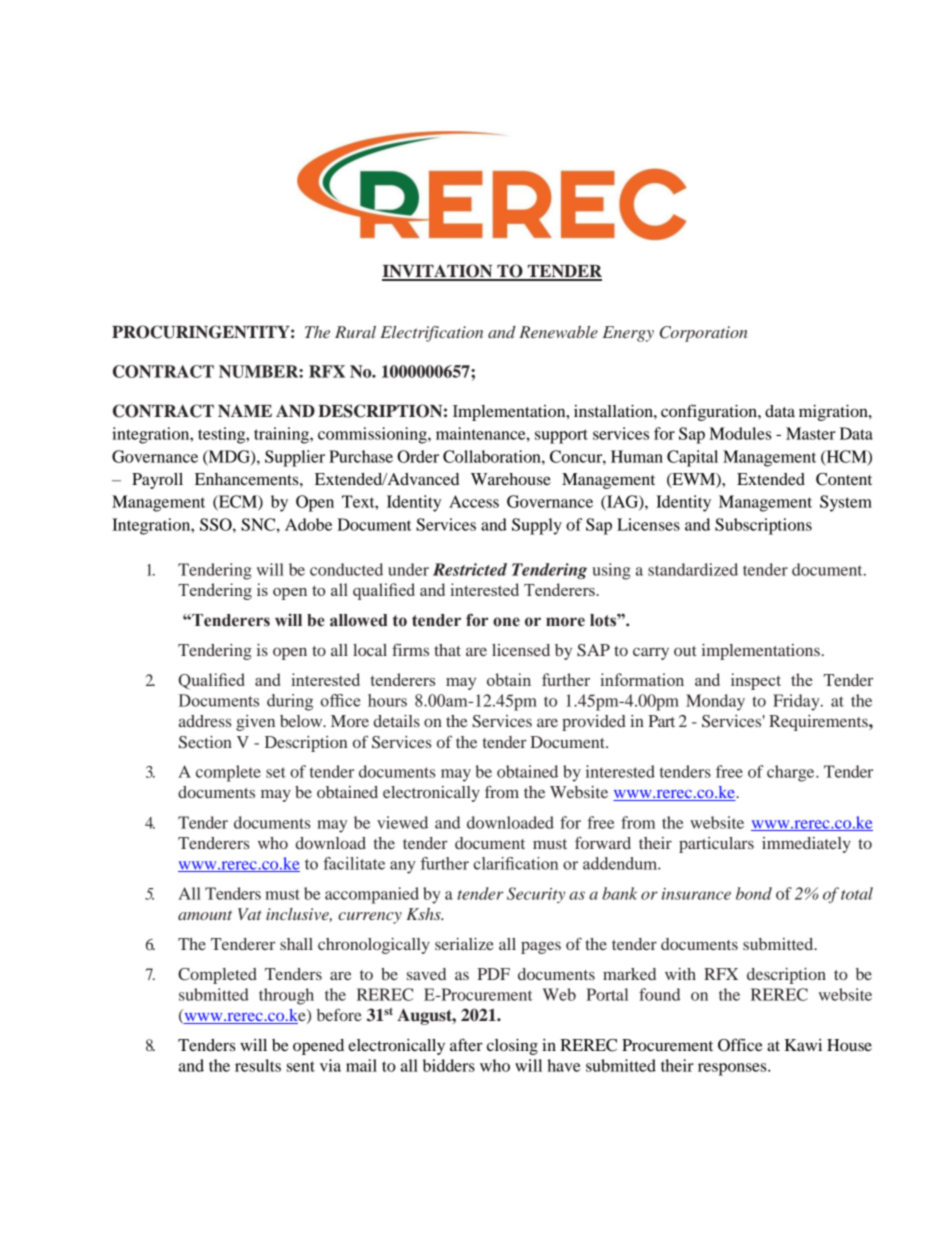 This screenshot has height=1233, width=952. I want to click on during, so click(290, 702).
